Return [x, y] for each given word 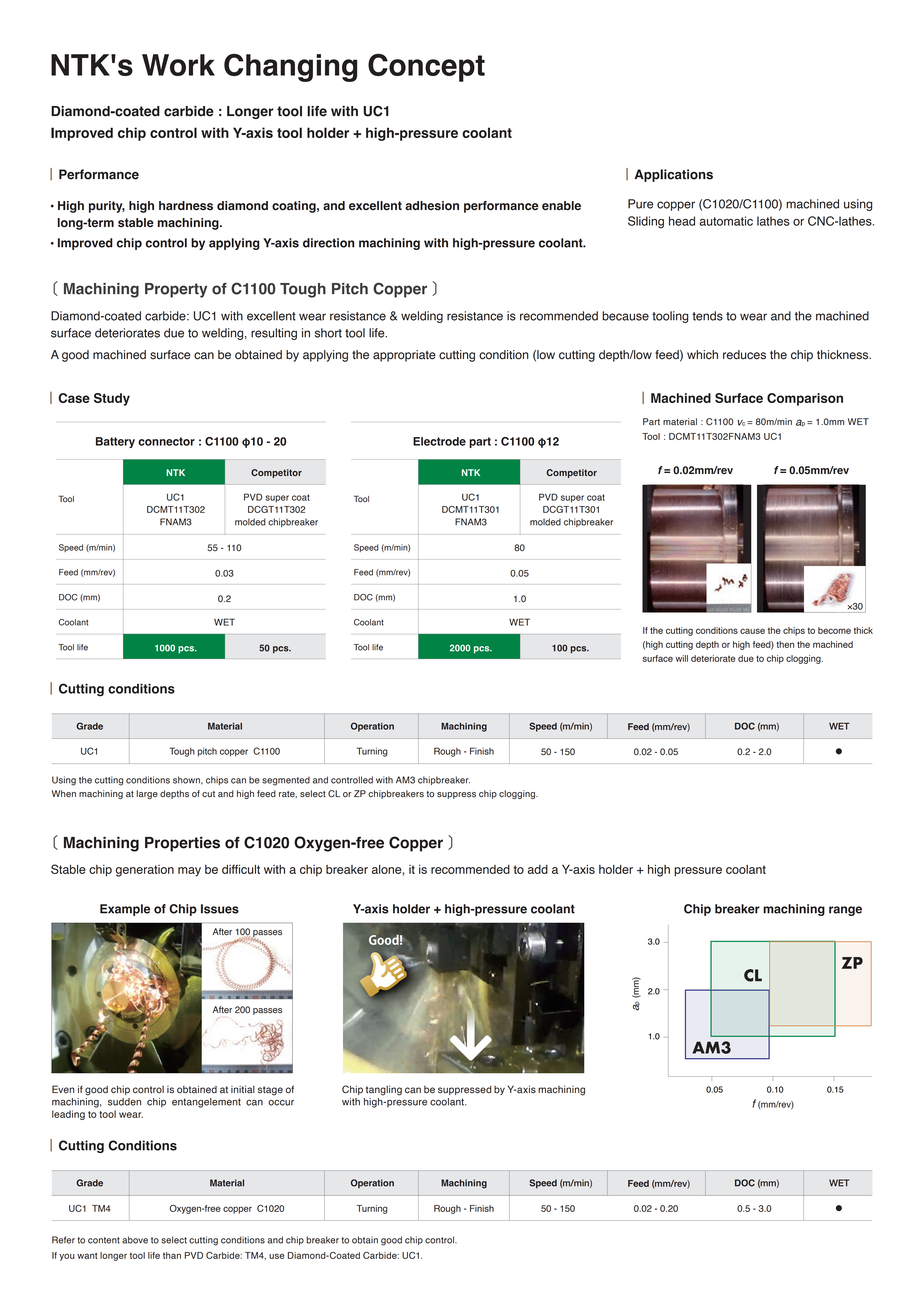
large [147, 794]
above [135, 1240]
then [785, 644]
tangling [384, 1090]
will [681, 658]
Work [178, 65]
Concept [426, 68]
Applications [674, 175]
